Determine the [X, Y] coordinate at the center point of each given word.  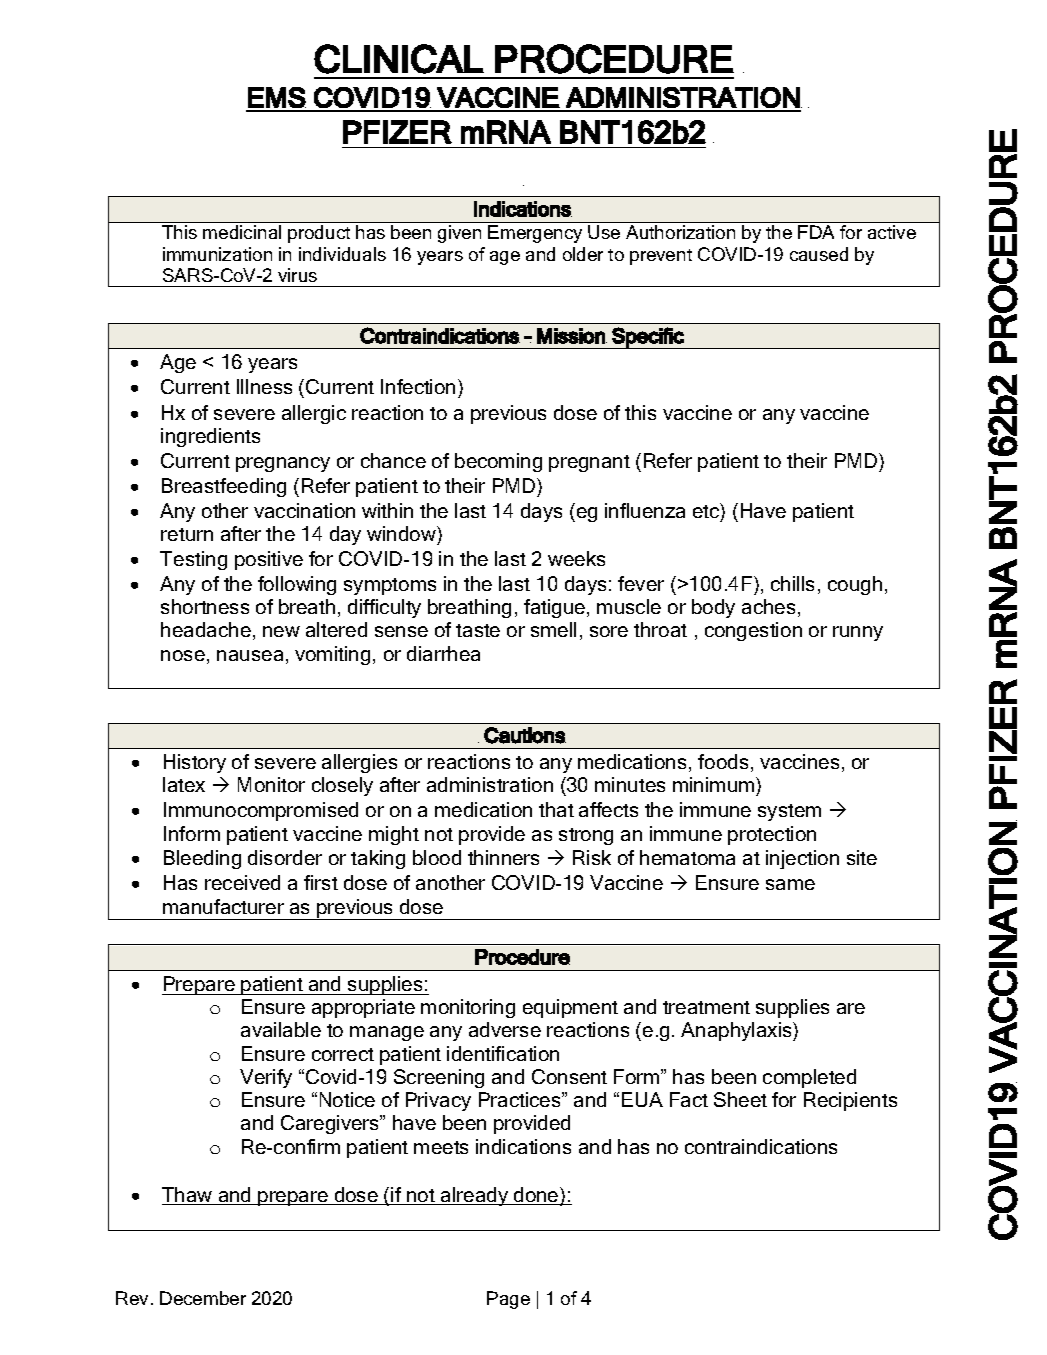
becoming [498, 462]
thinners [503, 857]
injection [802, 859]
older [583, 254]
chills [792, 583]
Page [508, 1300]
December [203, 1298]
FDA [816, 232]
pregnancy [283, 464]
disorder [285, 857]
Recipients [850, 1101]
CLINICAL [399, 59]
